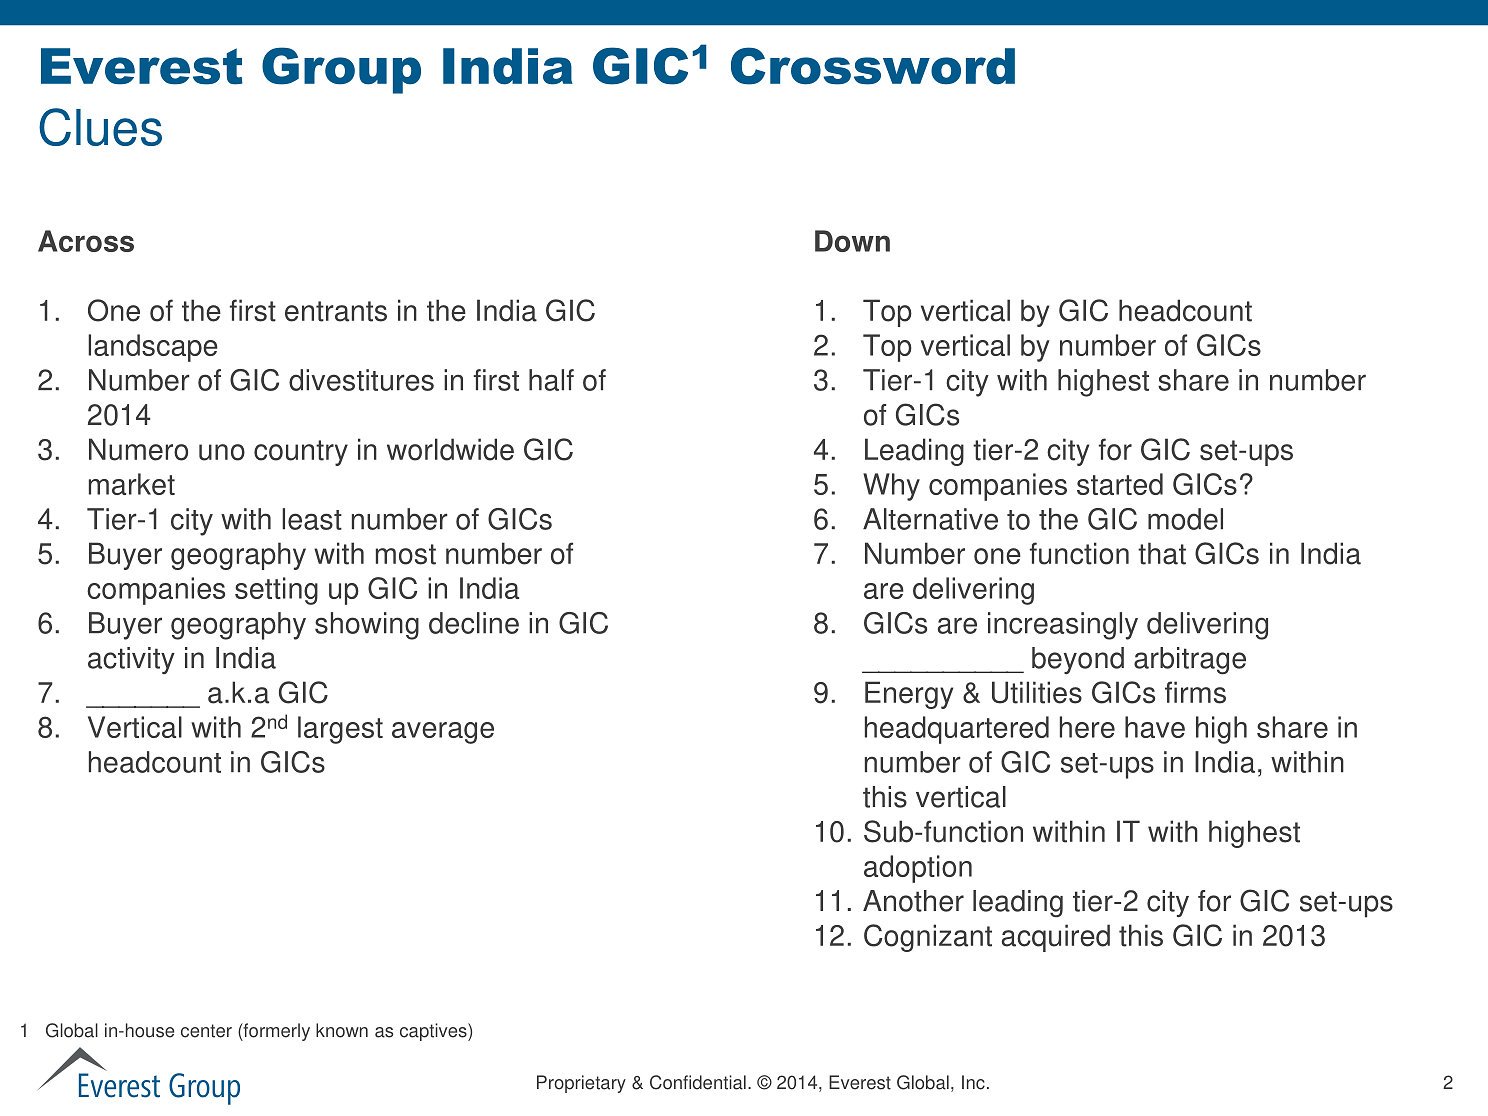 This image has width=1488, height=1116. What do you see at coordinates (222, 452) in the image?
I see `uno` at bounding box center [222, 452].
